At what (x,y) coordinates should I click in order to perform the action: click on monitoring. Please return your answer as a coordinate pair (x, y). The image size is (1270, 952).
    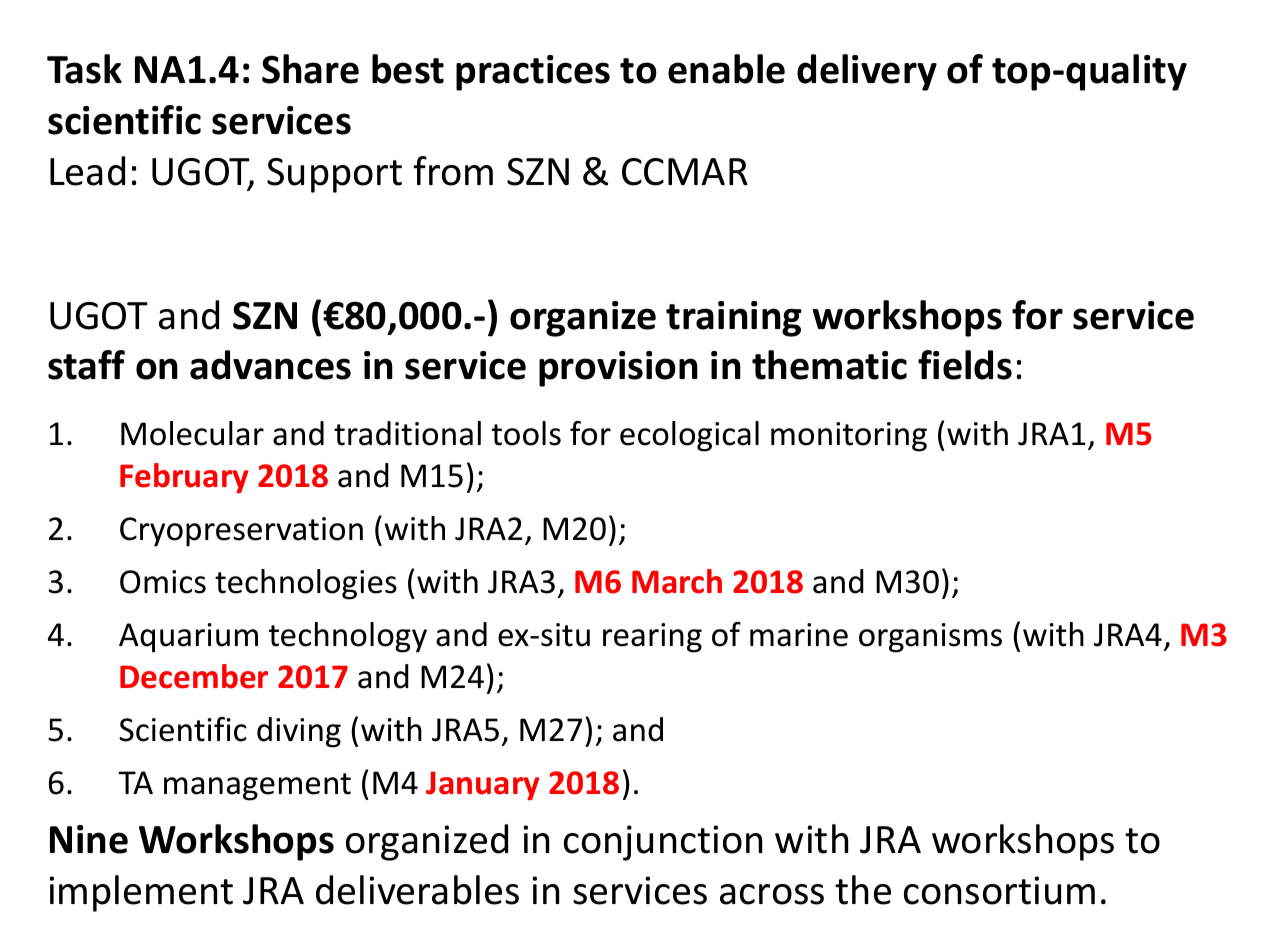
    Looking at the image, I should click on (849, 437).
